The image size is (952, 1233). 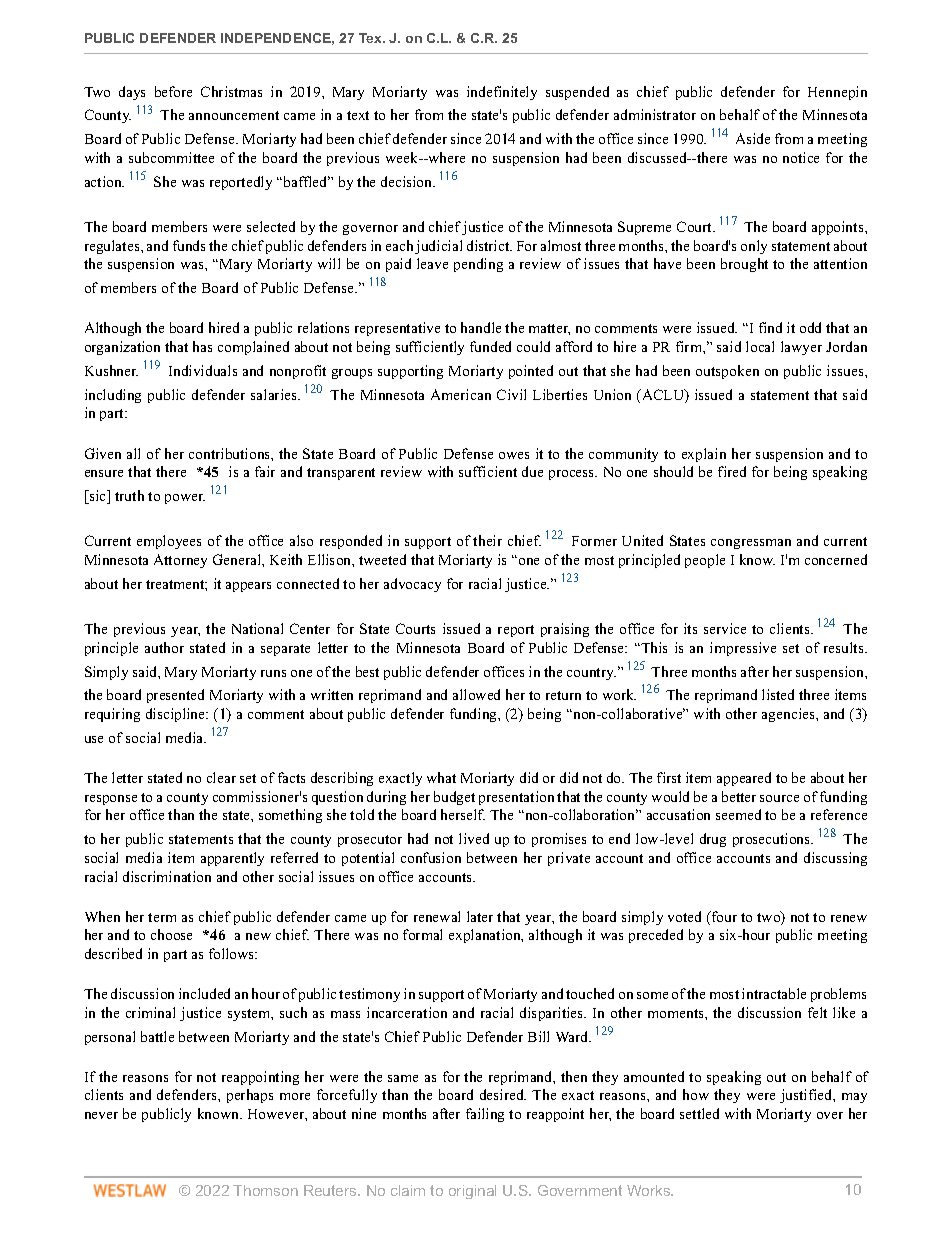 What do you see at coordinates (753, 138) in the document?
I see `Aside` at bounding box center [753, 138].
